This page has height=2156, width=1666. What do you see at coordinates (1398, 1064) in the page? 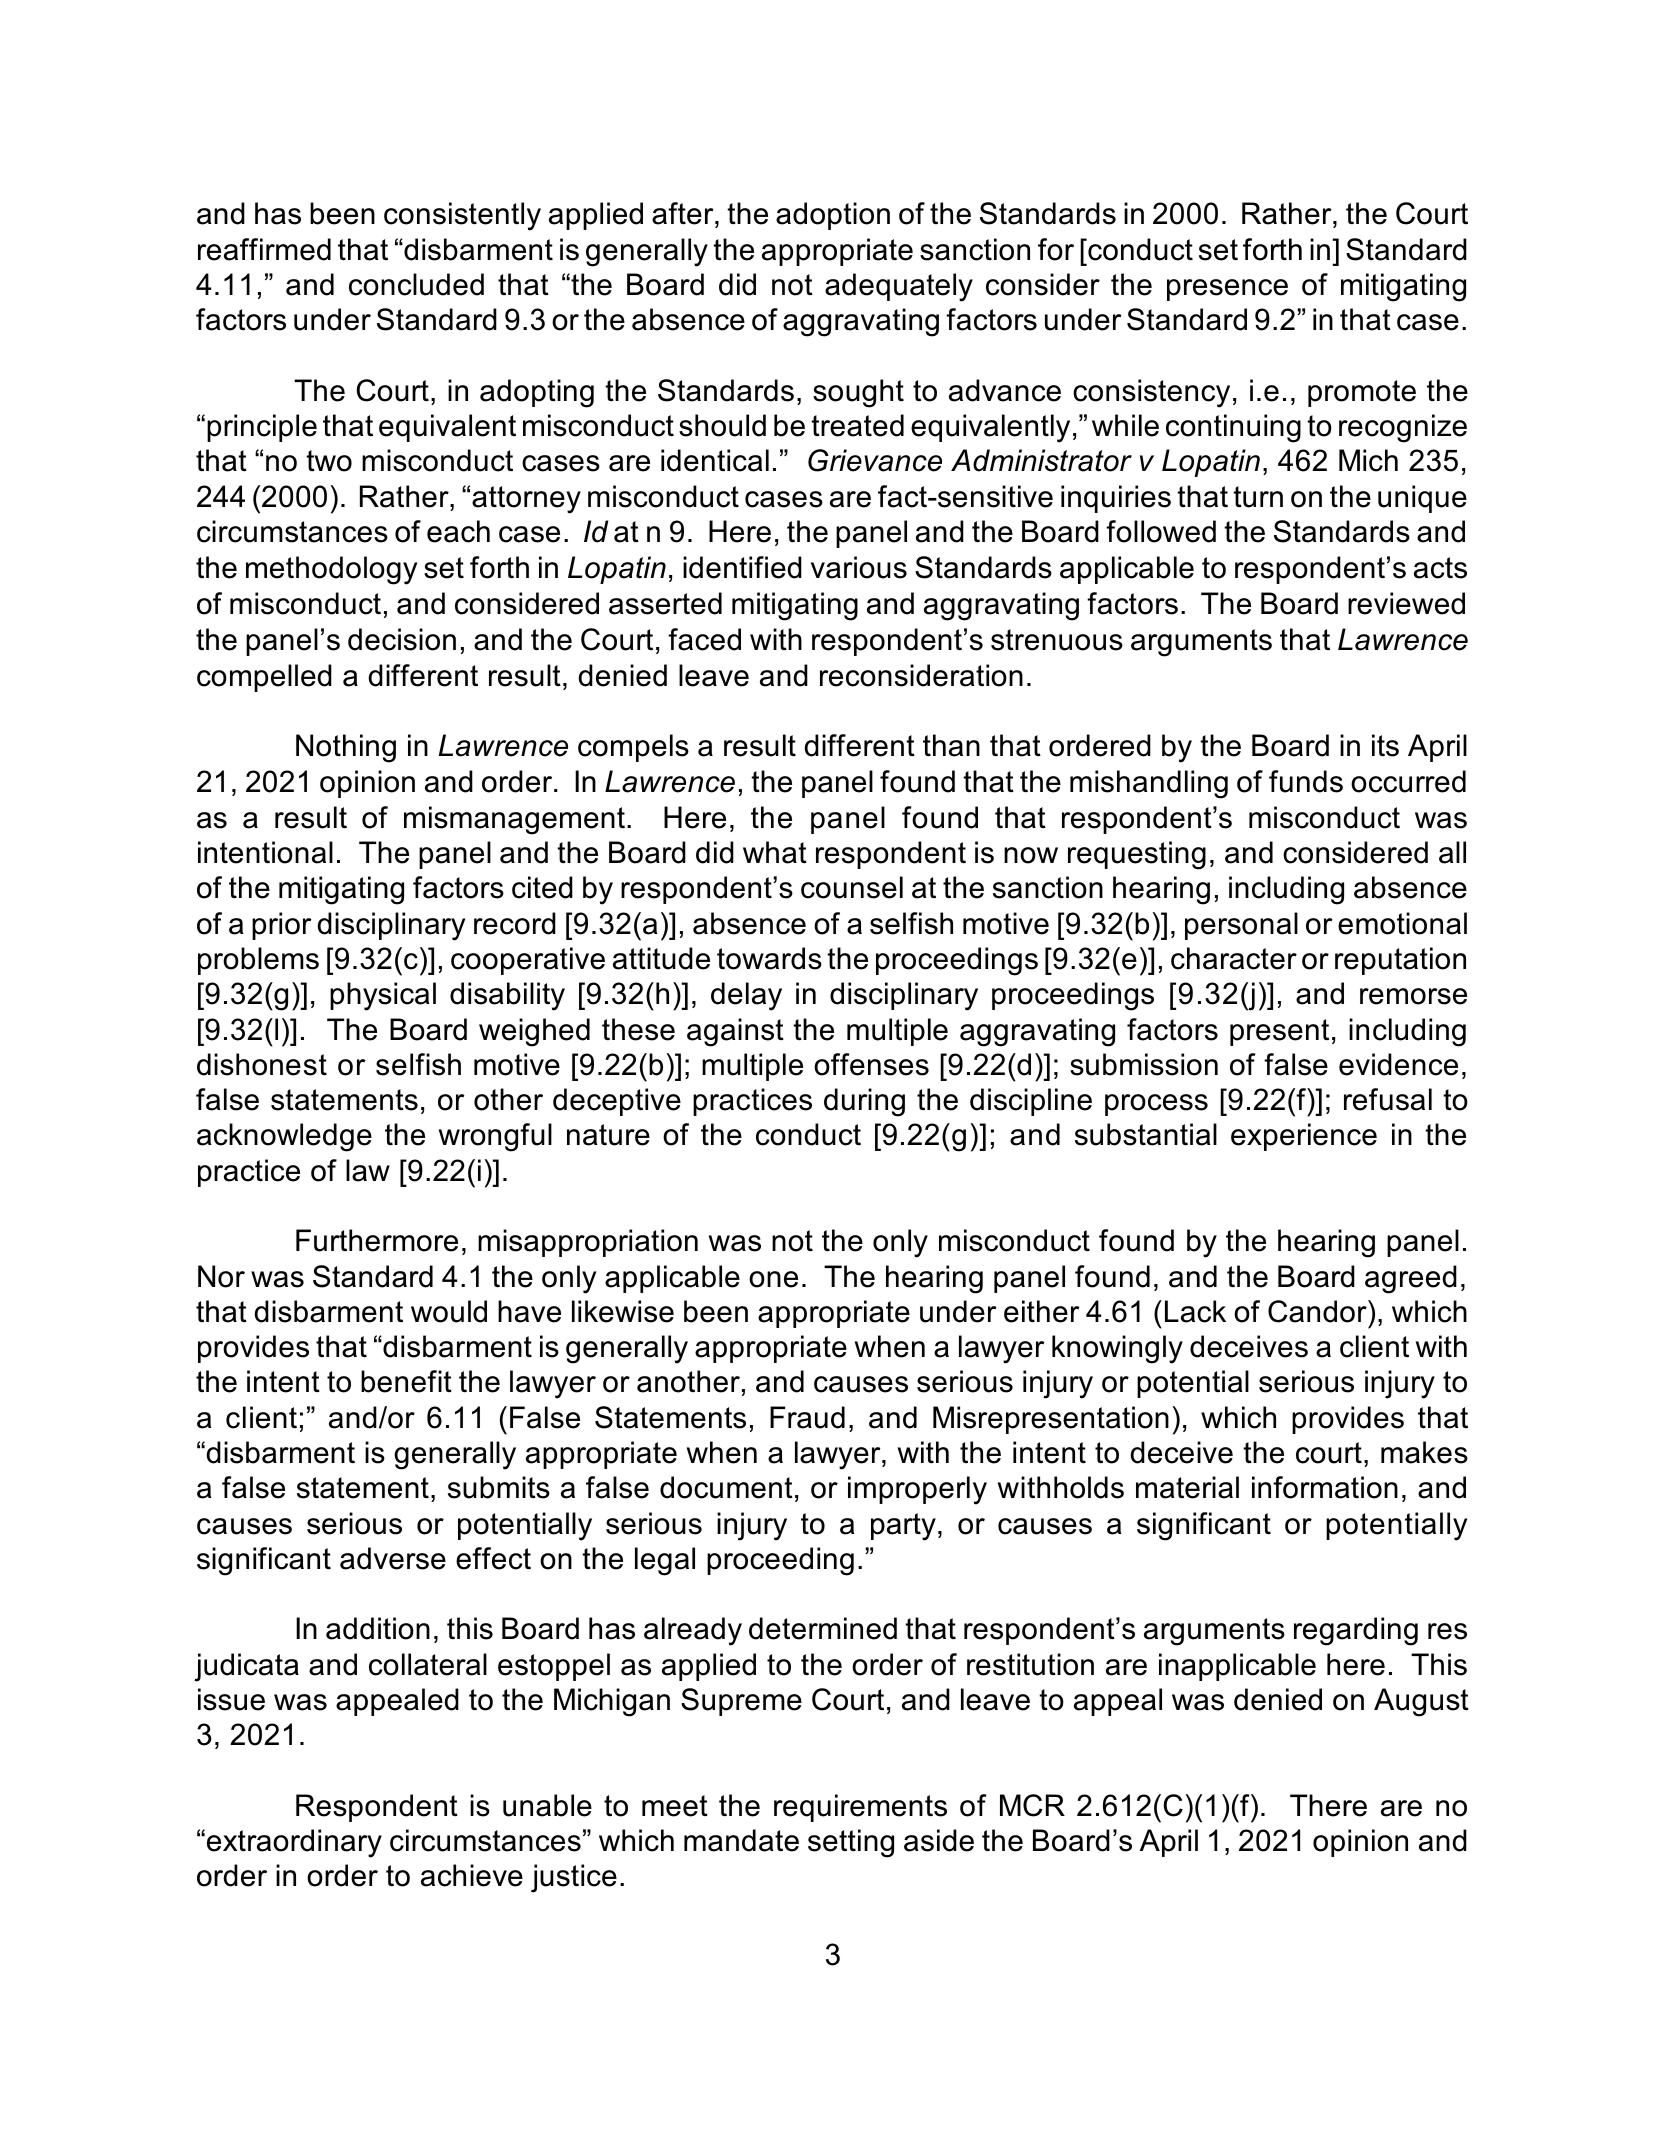
I see `evidence` at bounding box center [1398, 1064].
